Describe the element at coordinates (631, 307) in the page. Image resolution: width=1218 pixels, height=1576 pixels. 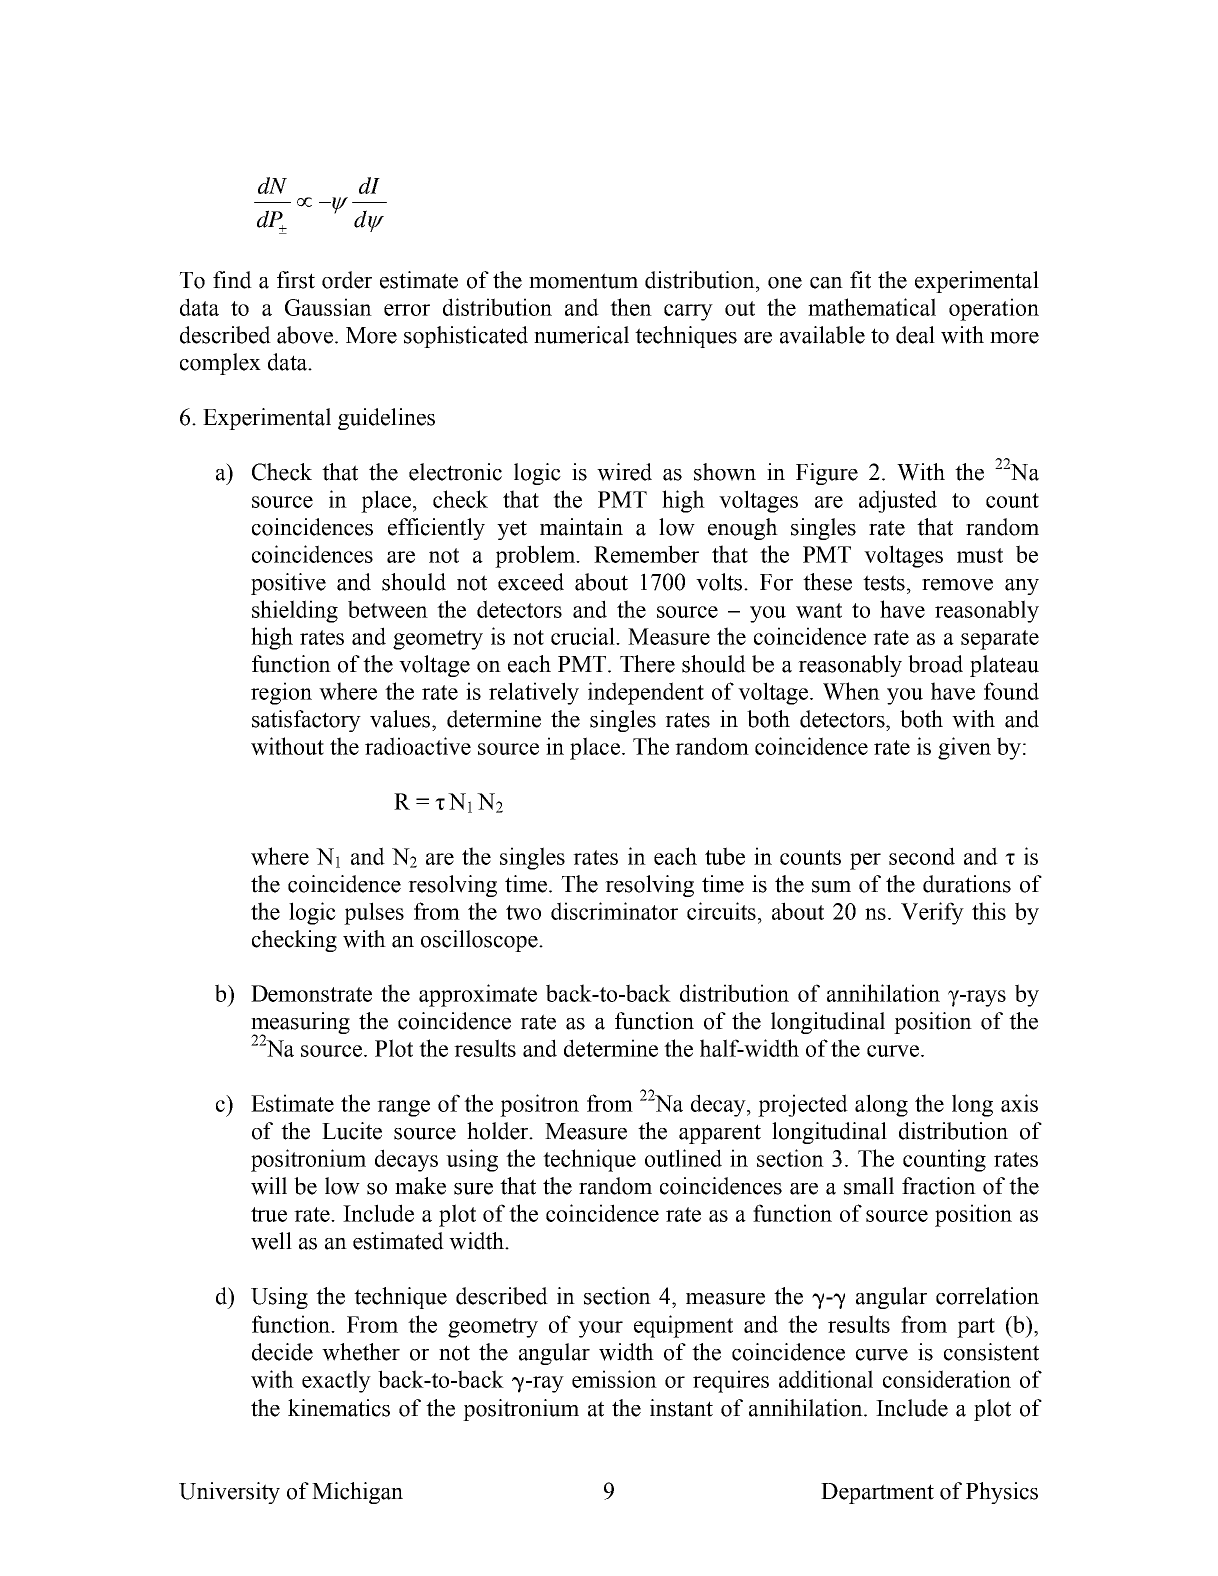
I see `then` at that location.
